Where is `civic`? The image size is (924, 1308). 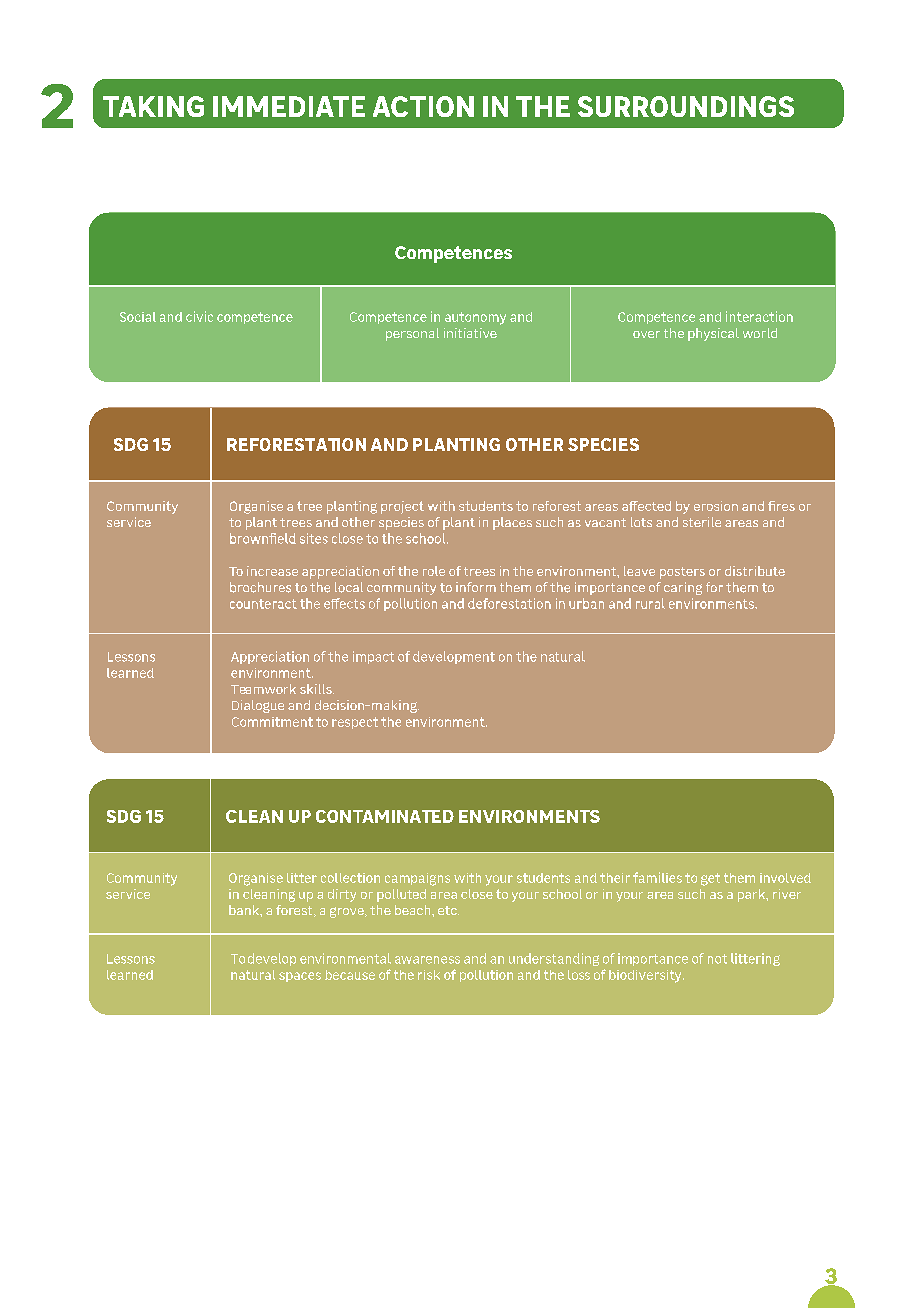 civic is located at coordinates (199, 316).
